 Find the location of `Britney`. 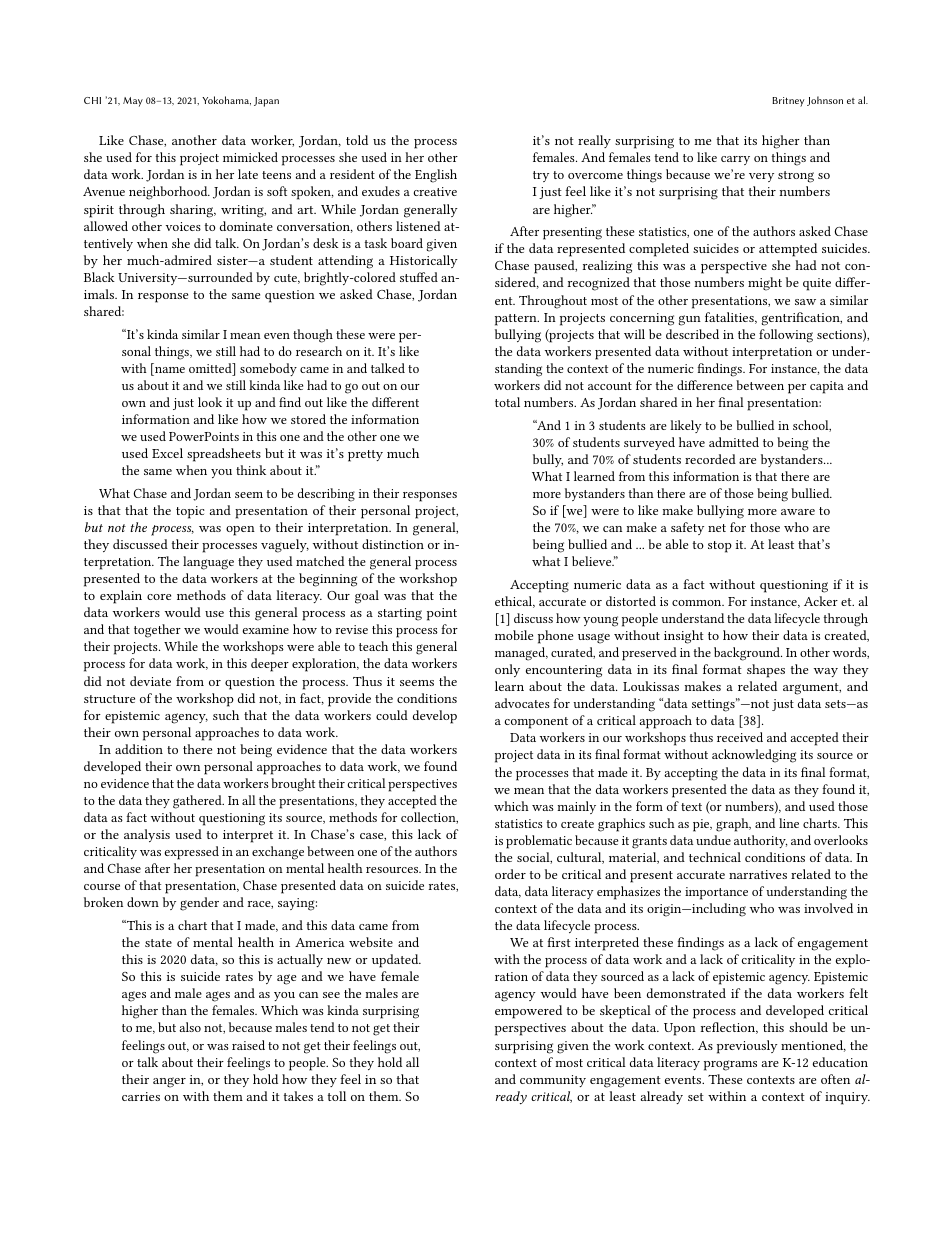

Britney is located at coordinates (788, 102).
